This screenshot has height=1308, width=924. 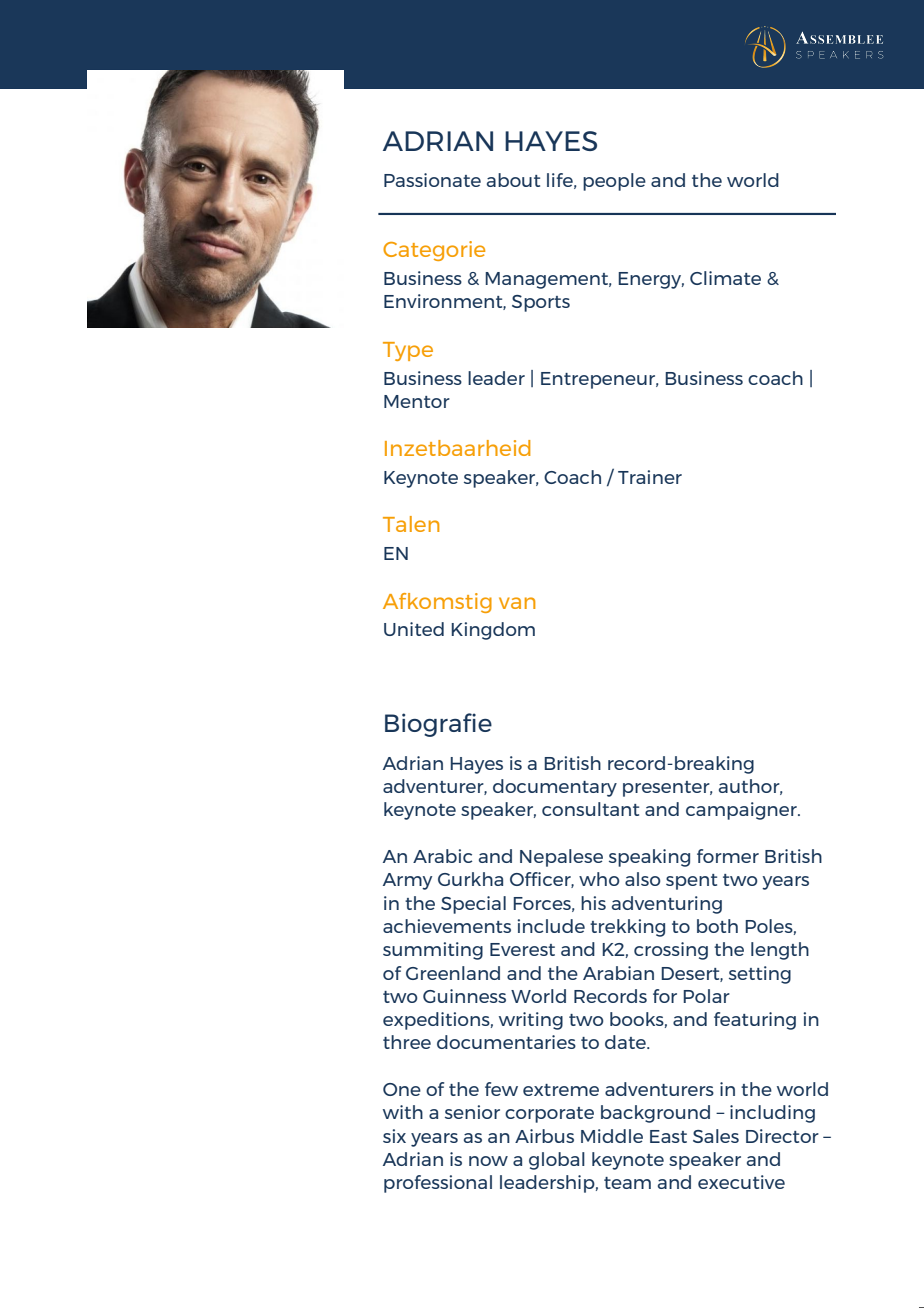 I want to click on Middle, so click(x=612, y=1136).
